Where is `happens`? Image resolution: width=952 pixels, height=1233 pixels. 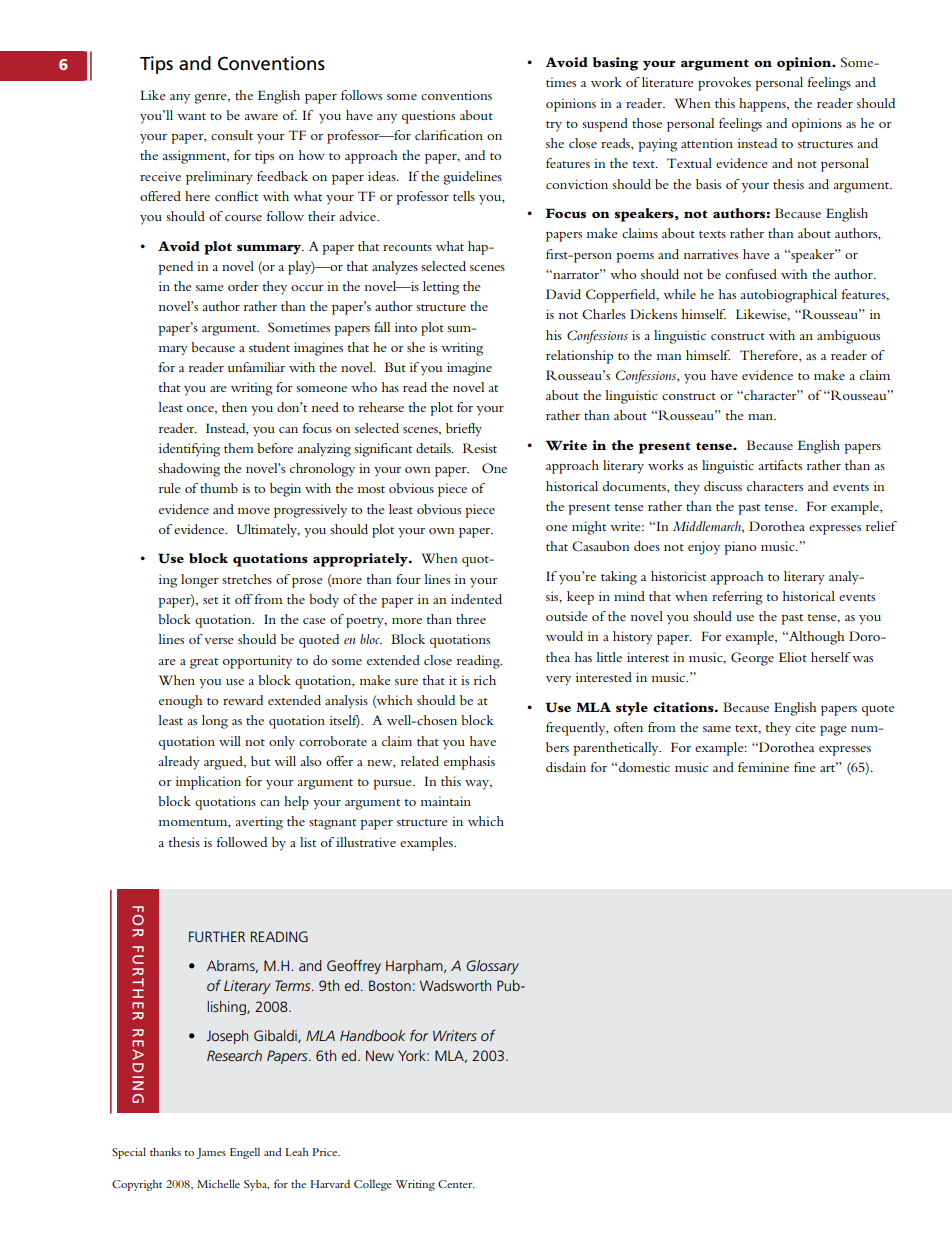 happens is located at coordinates (763, 105).
